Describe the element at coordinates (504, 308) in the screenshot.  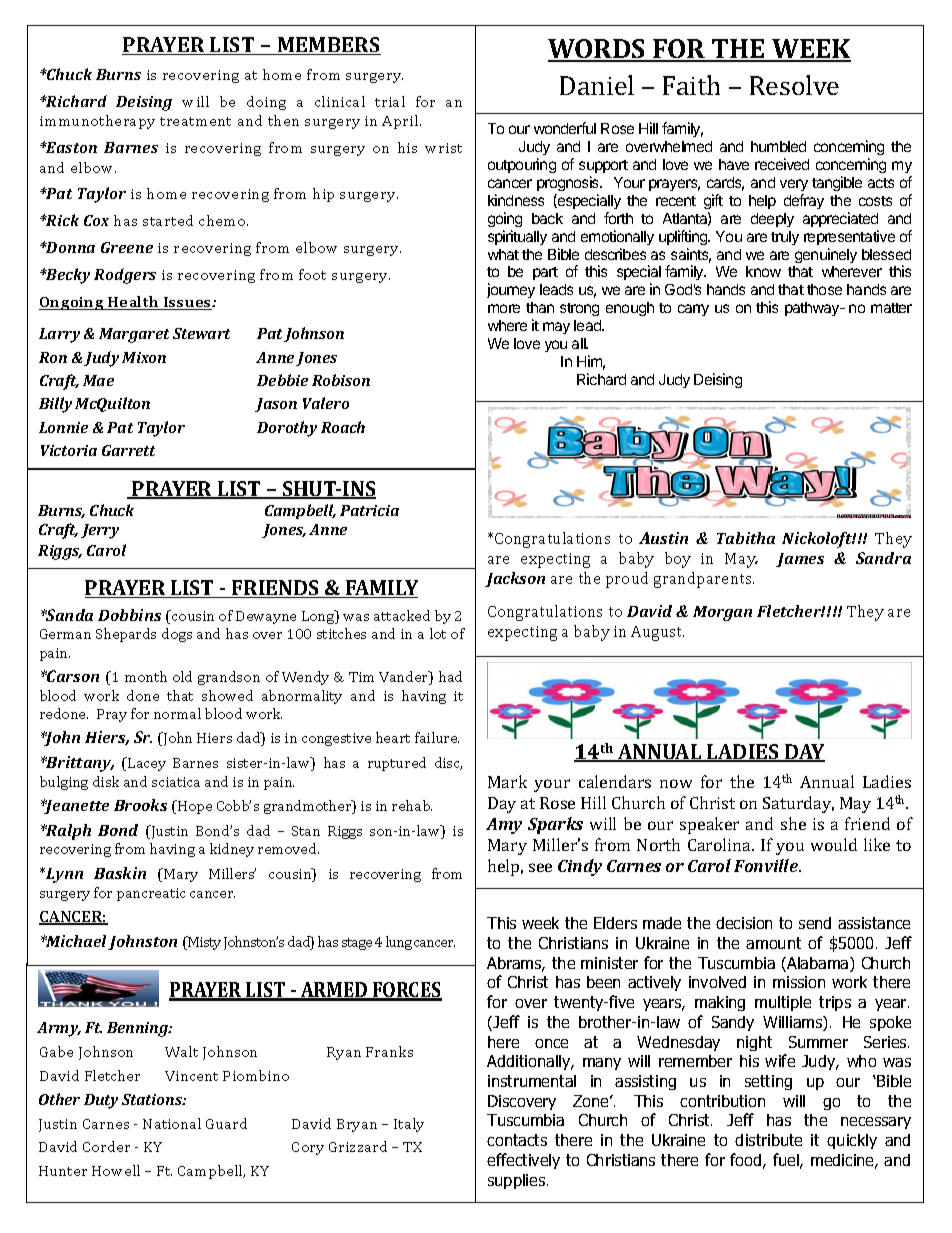
I see `more` at that location.
